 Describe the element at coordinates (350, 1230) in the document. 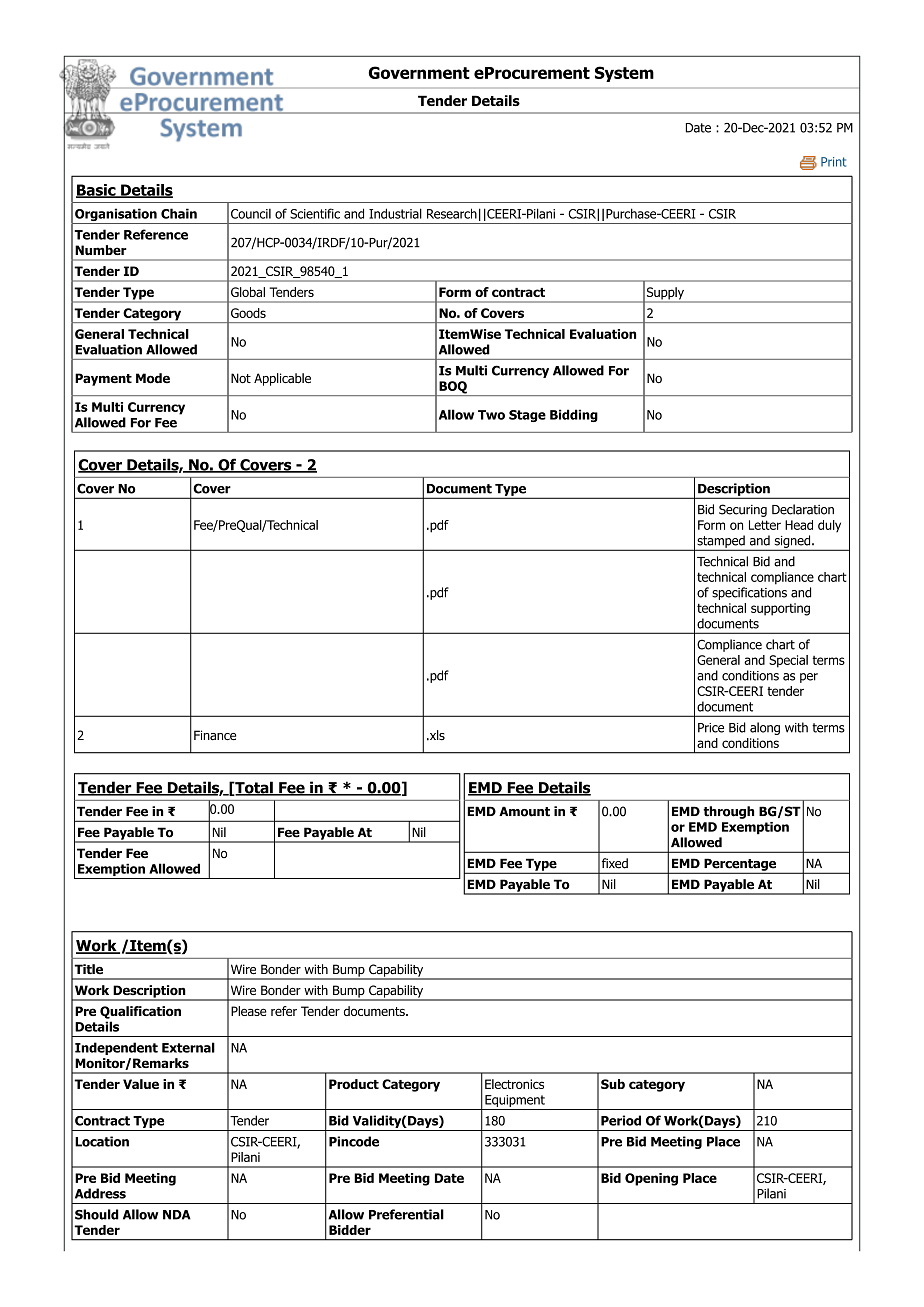

I see `Bidder` at that location.
